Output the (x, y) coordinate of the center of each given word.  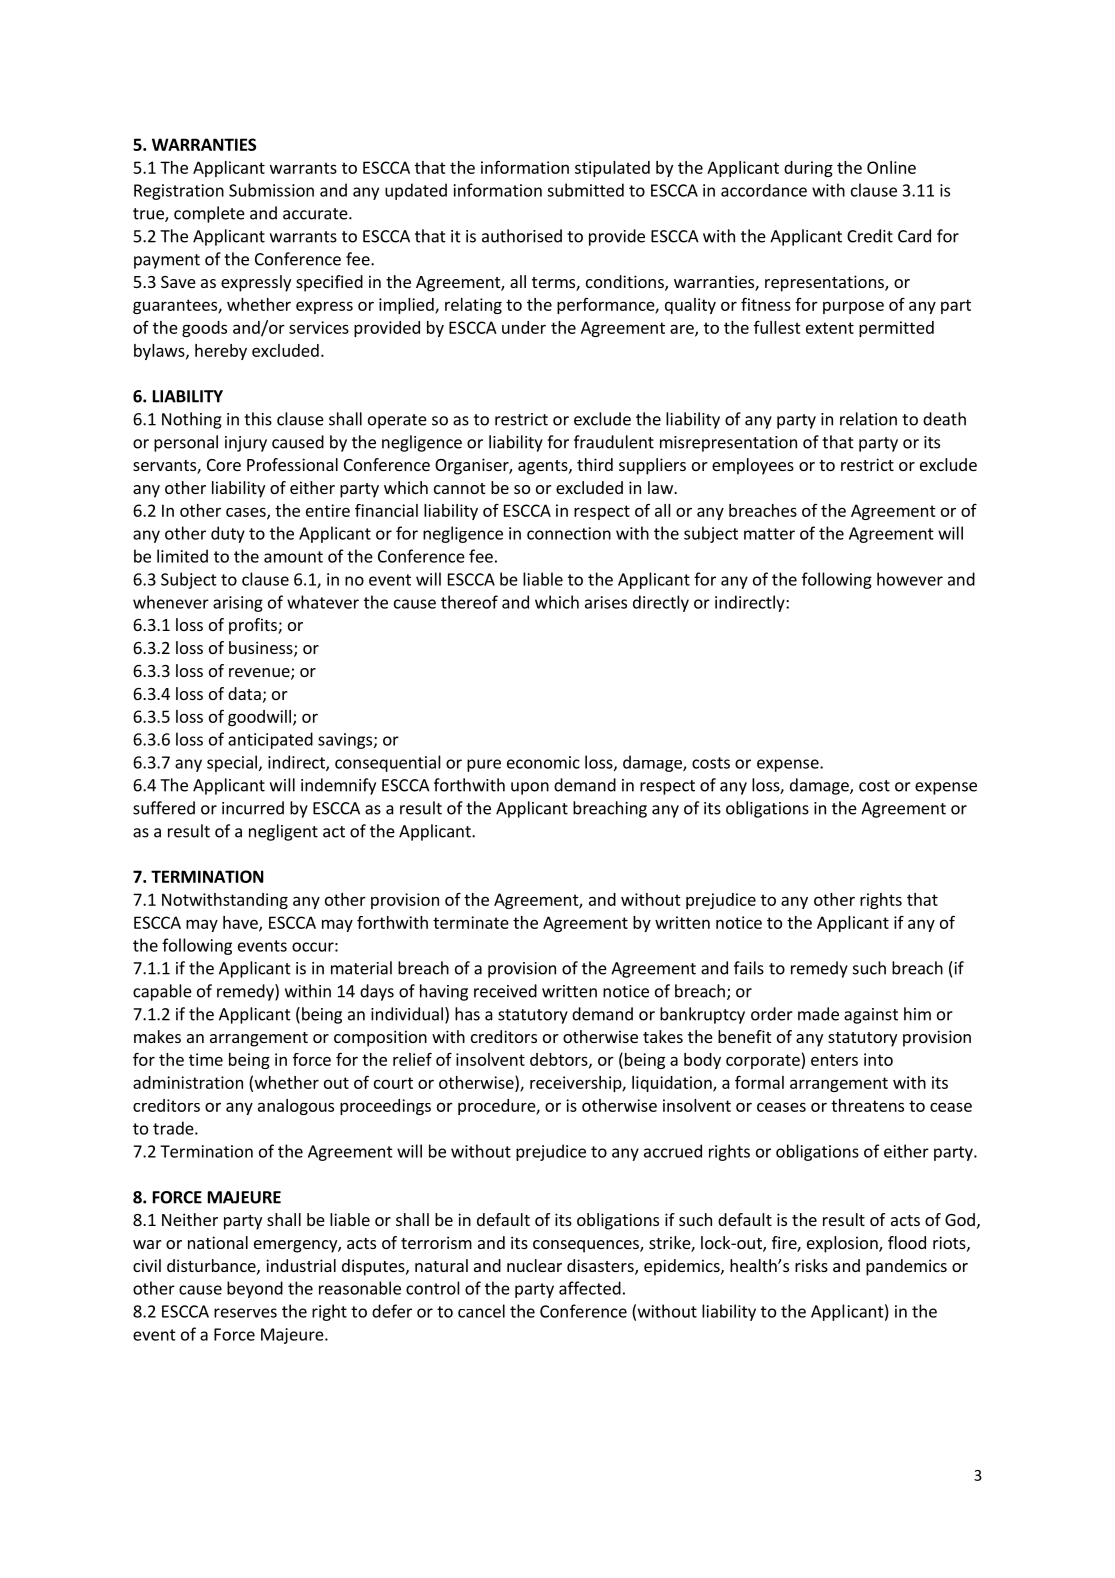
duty (228, 534)
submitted (585, 190)
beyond (255, 1289)
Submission (271, 190)
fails (749, 968)
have (241, 923)
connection (569, 533)
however (910, 579)
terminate (471, 922)
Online (891, 167)
